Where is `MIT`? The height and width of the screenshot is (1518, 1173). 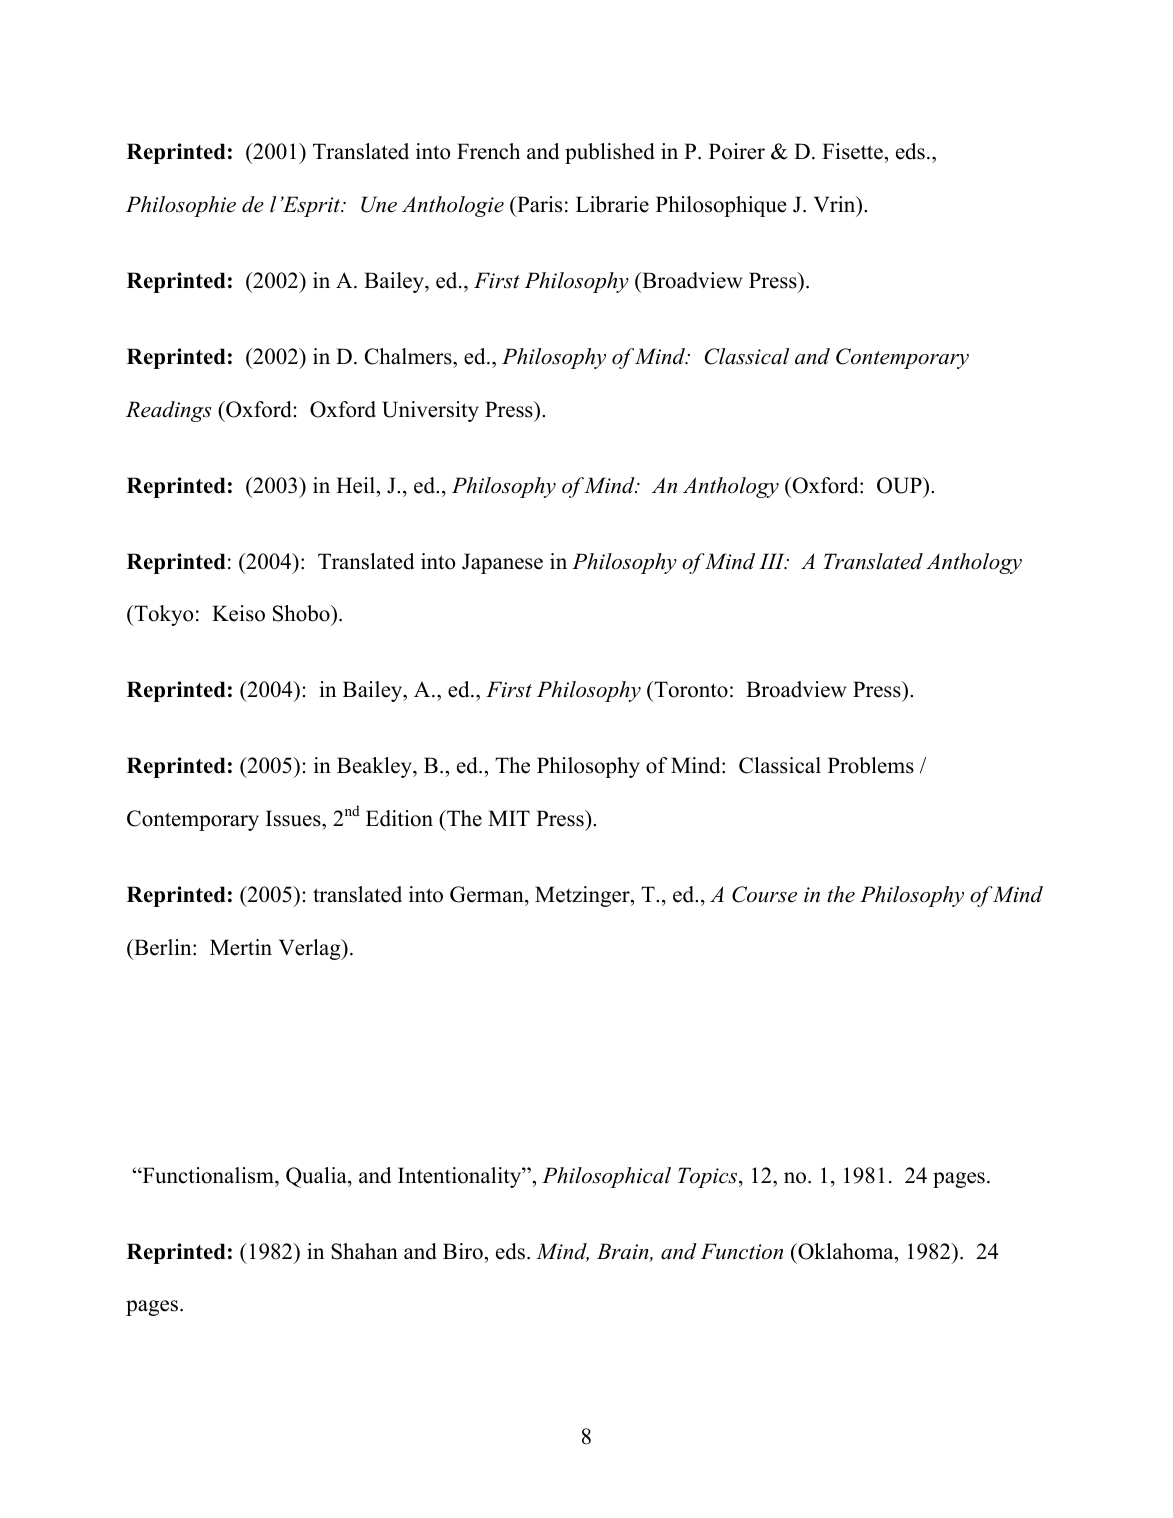 MIT is located at coordinates (509, 818).
